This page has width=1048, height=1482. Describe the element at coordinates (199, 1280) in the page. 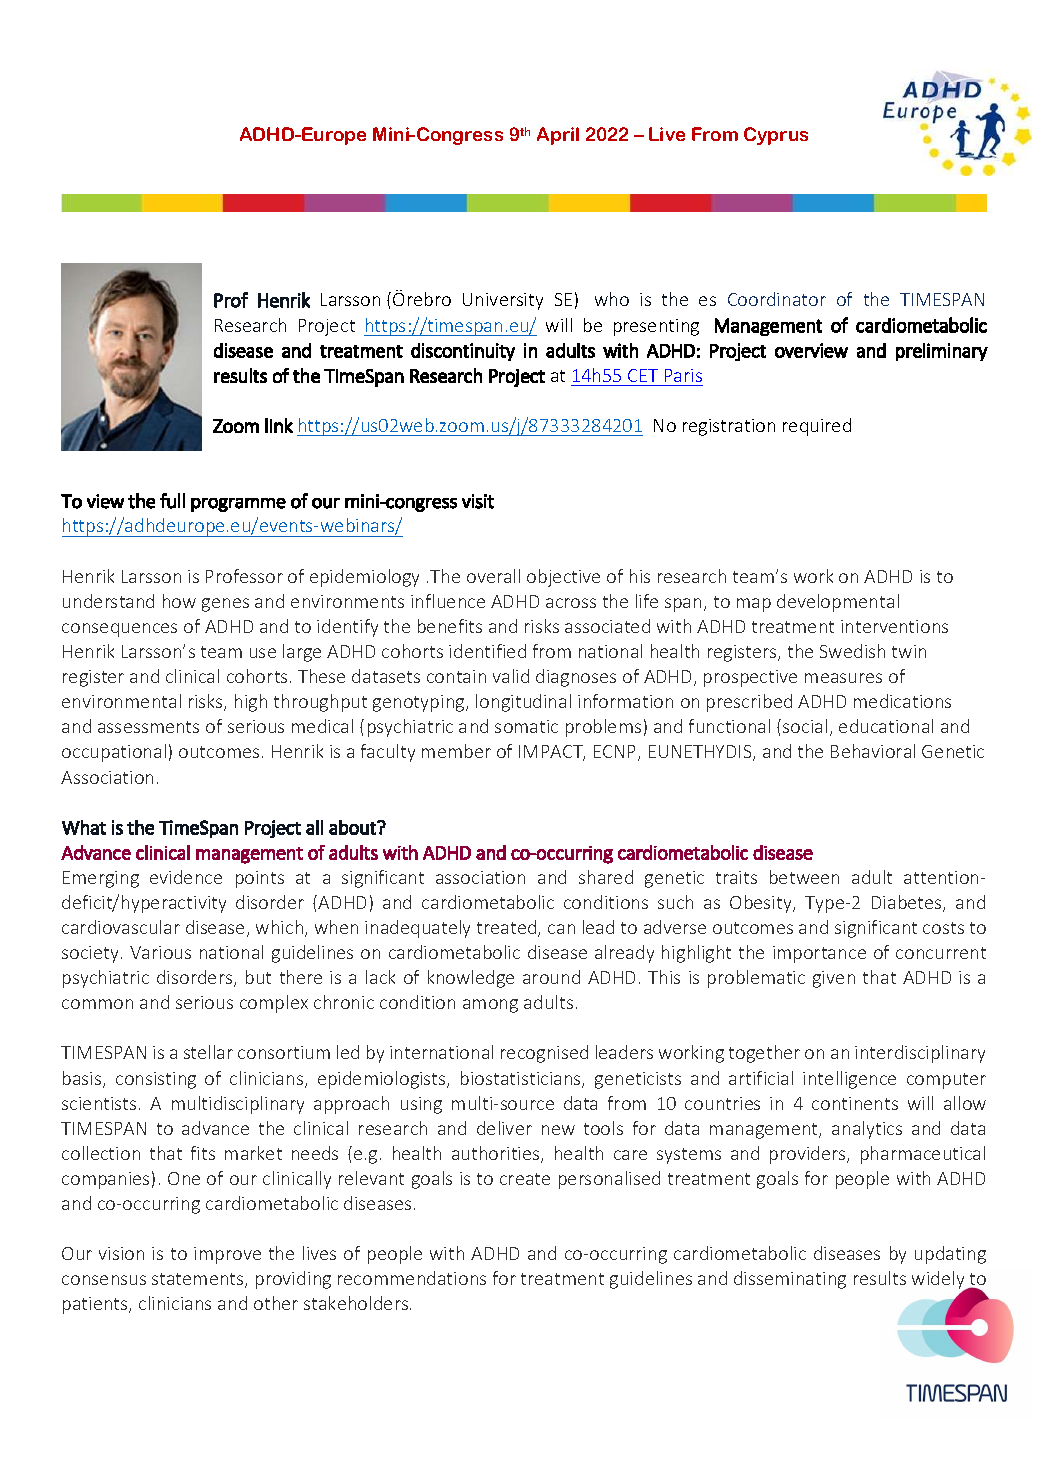

I see `statements` at that location.
